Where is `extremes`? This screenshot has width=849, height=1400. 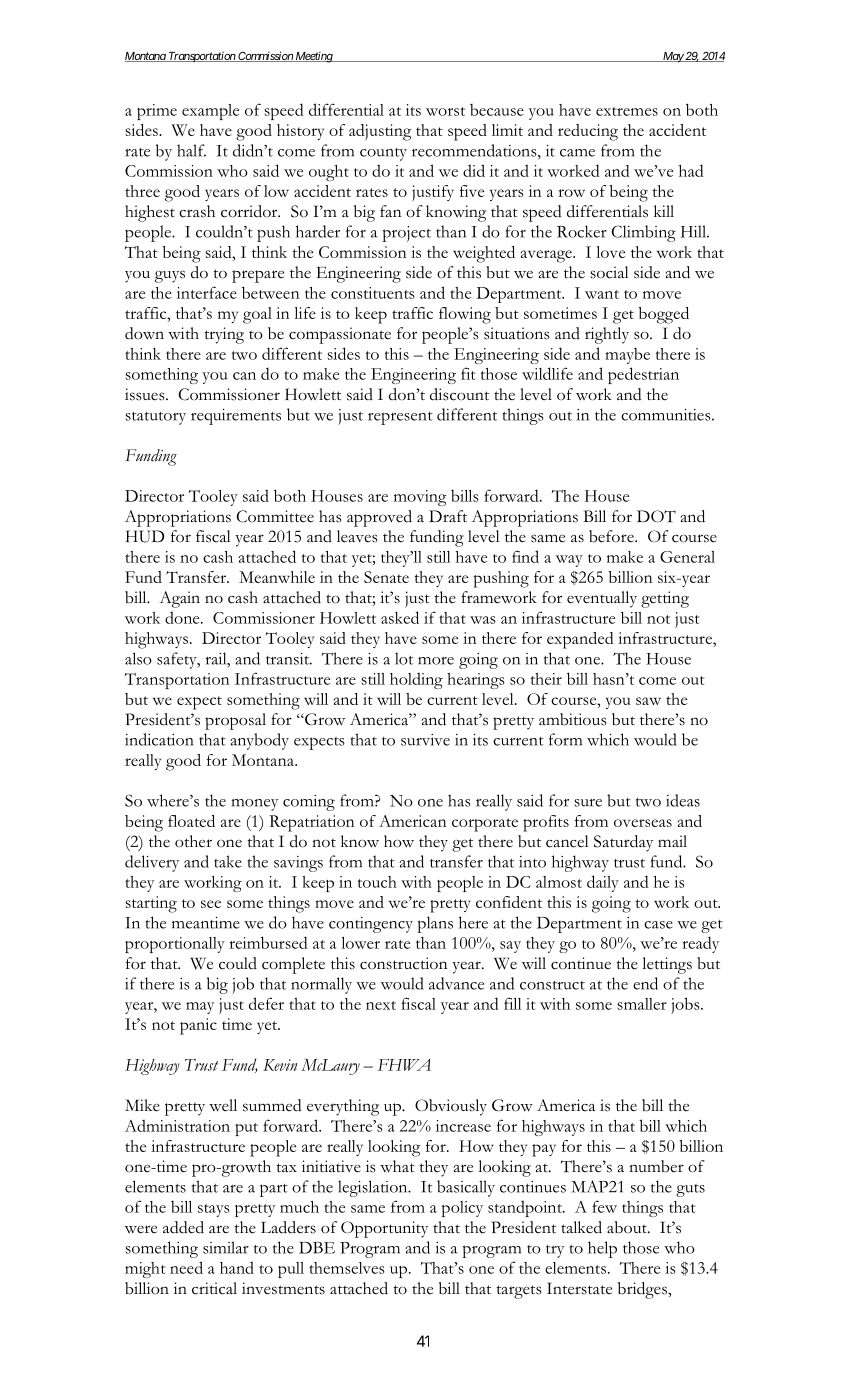 extremes is located at coordinates (627, 111).
